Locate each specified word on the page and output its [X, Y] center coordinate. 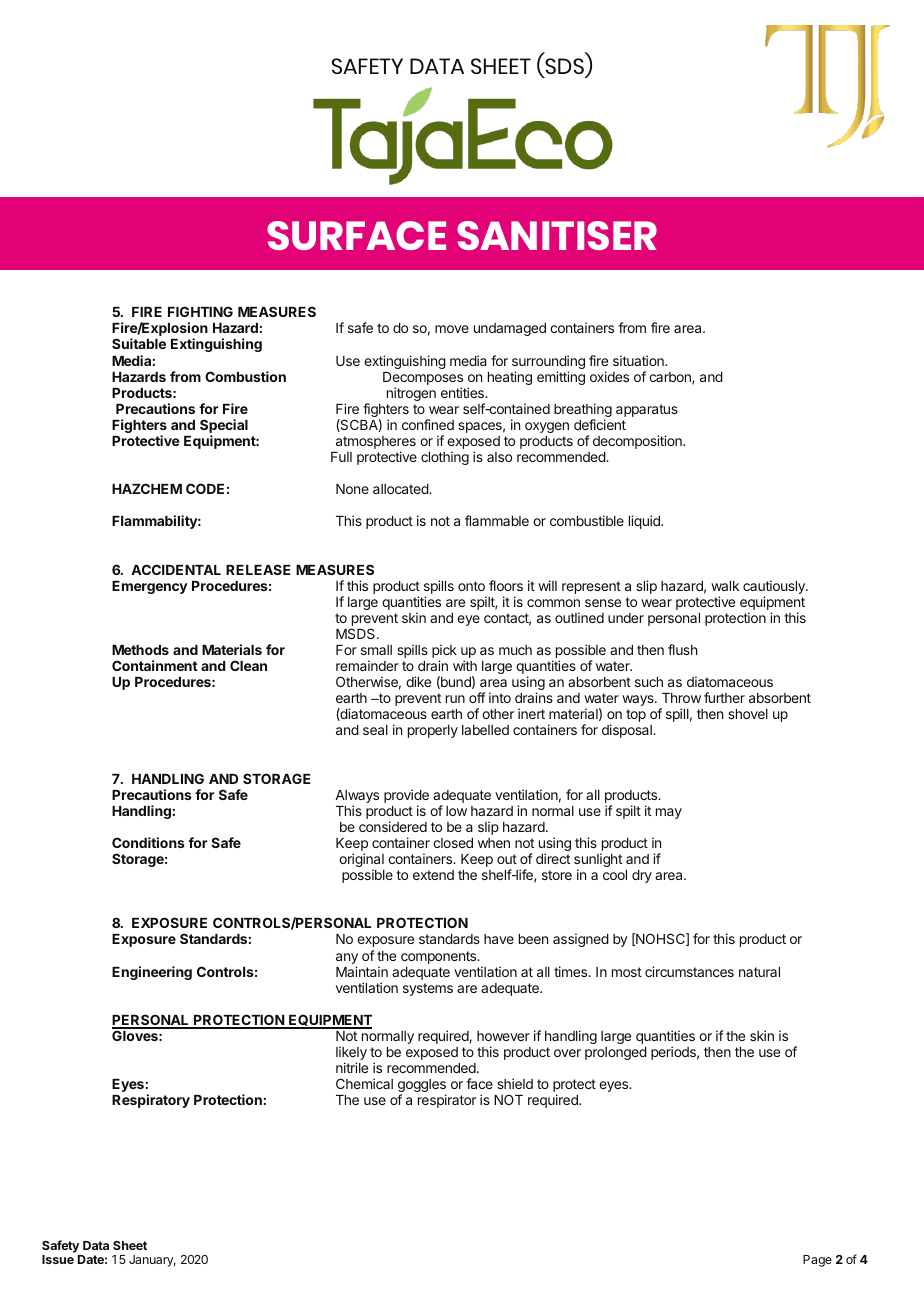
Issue [58, 1259]
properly [433, 731]
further [724, 697]
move [452, 329]
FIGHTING [200, 311]
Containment [155, 665]
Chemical [364, 1083]
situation [639, 360]
